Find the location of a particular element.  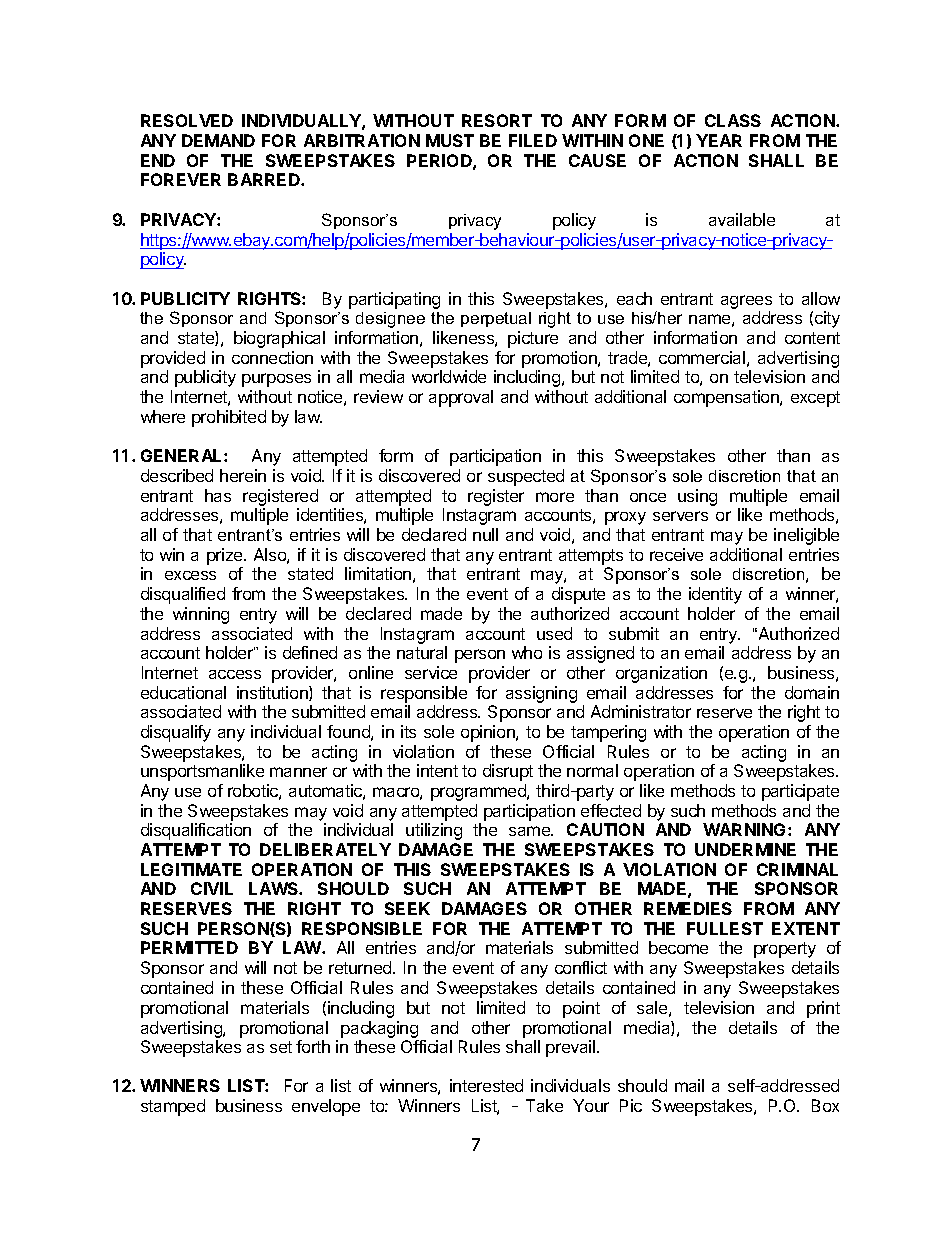

suspected is located at coordinates (526, 477).
